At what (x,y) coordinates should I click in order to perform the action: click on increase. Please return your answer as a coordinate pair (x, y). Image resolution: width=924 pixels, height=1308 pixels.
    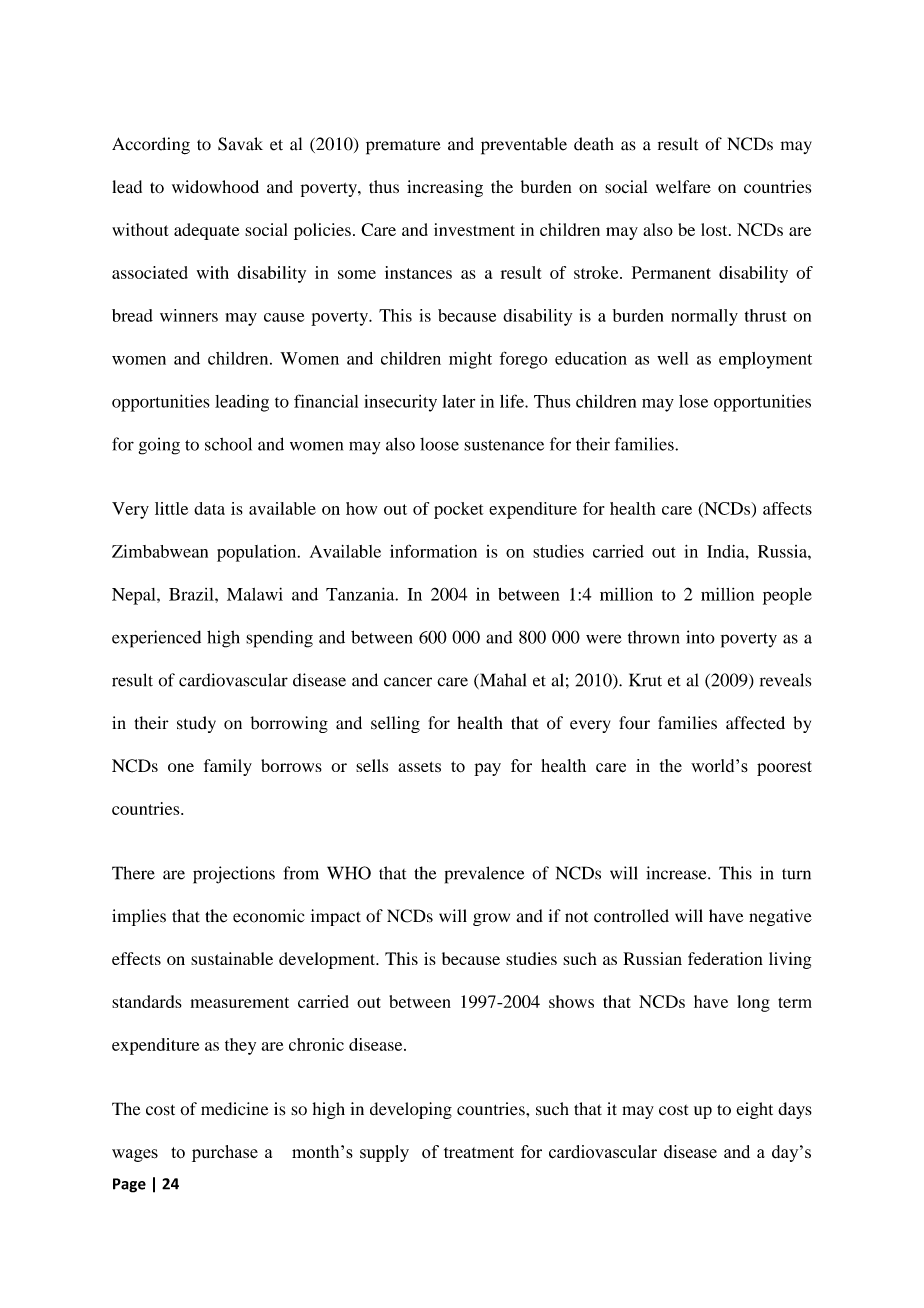
    Looking at the image, I should click on (677, 873).
